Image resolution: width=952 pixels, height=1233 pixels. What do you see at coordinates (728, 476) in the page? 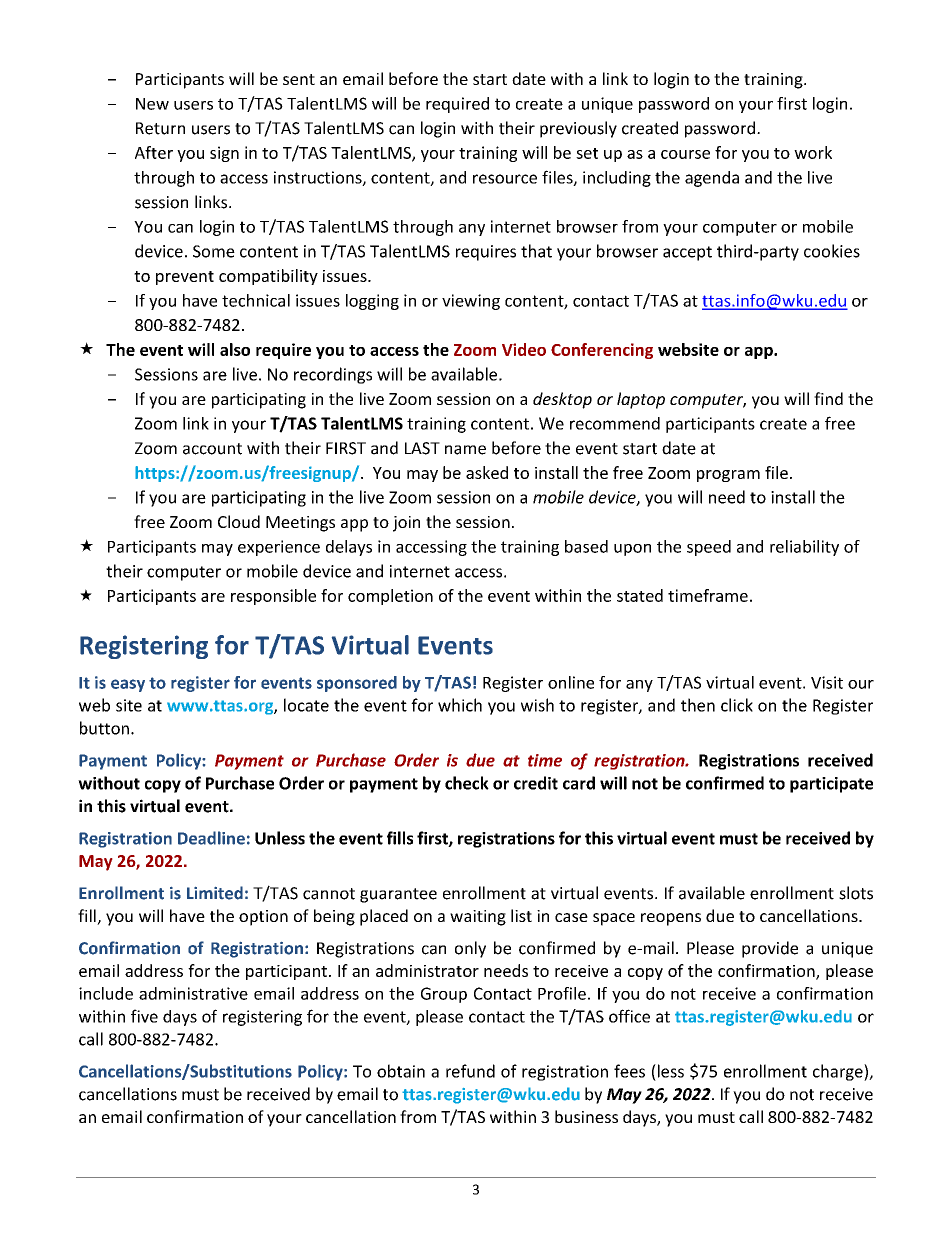
I see `program` at bounding box center [728, 476].
